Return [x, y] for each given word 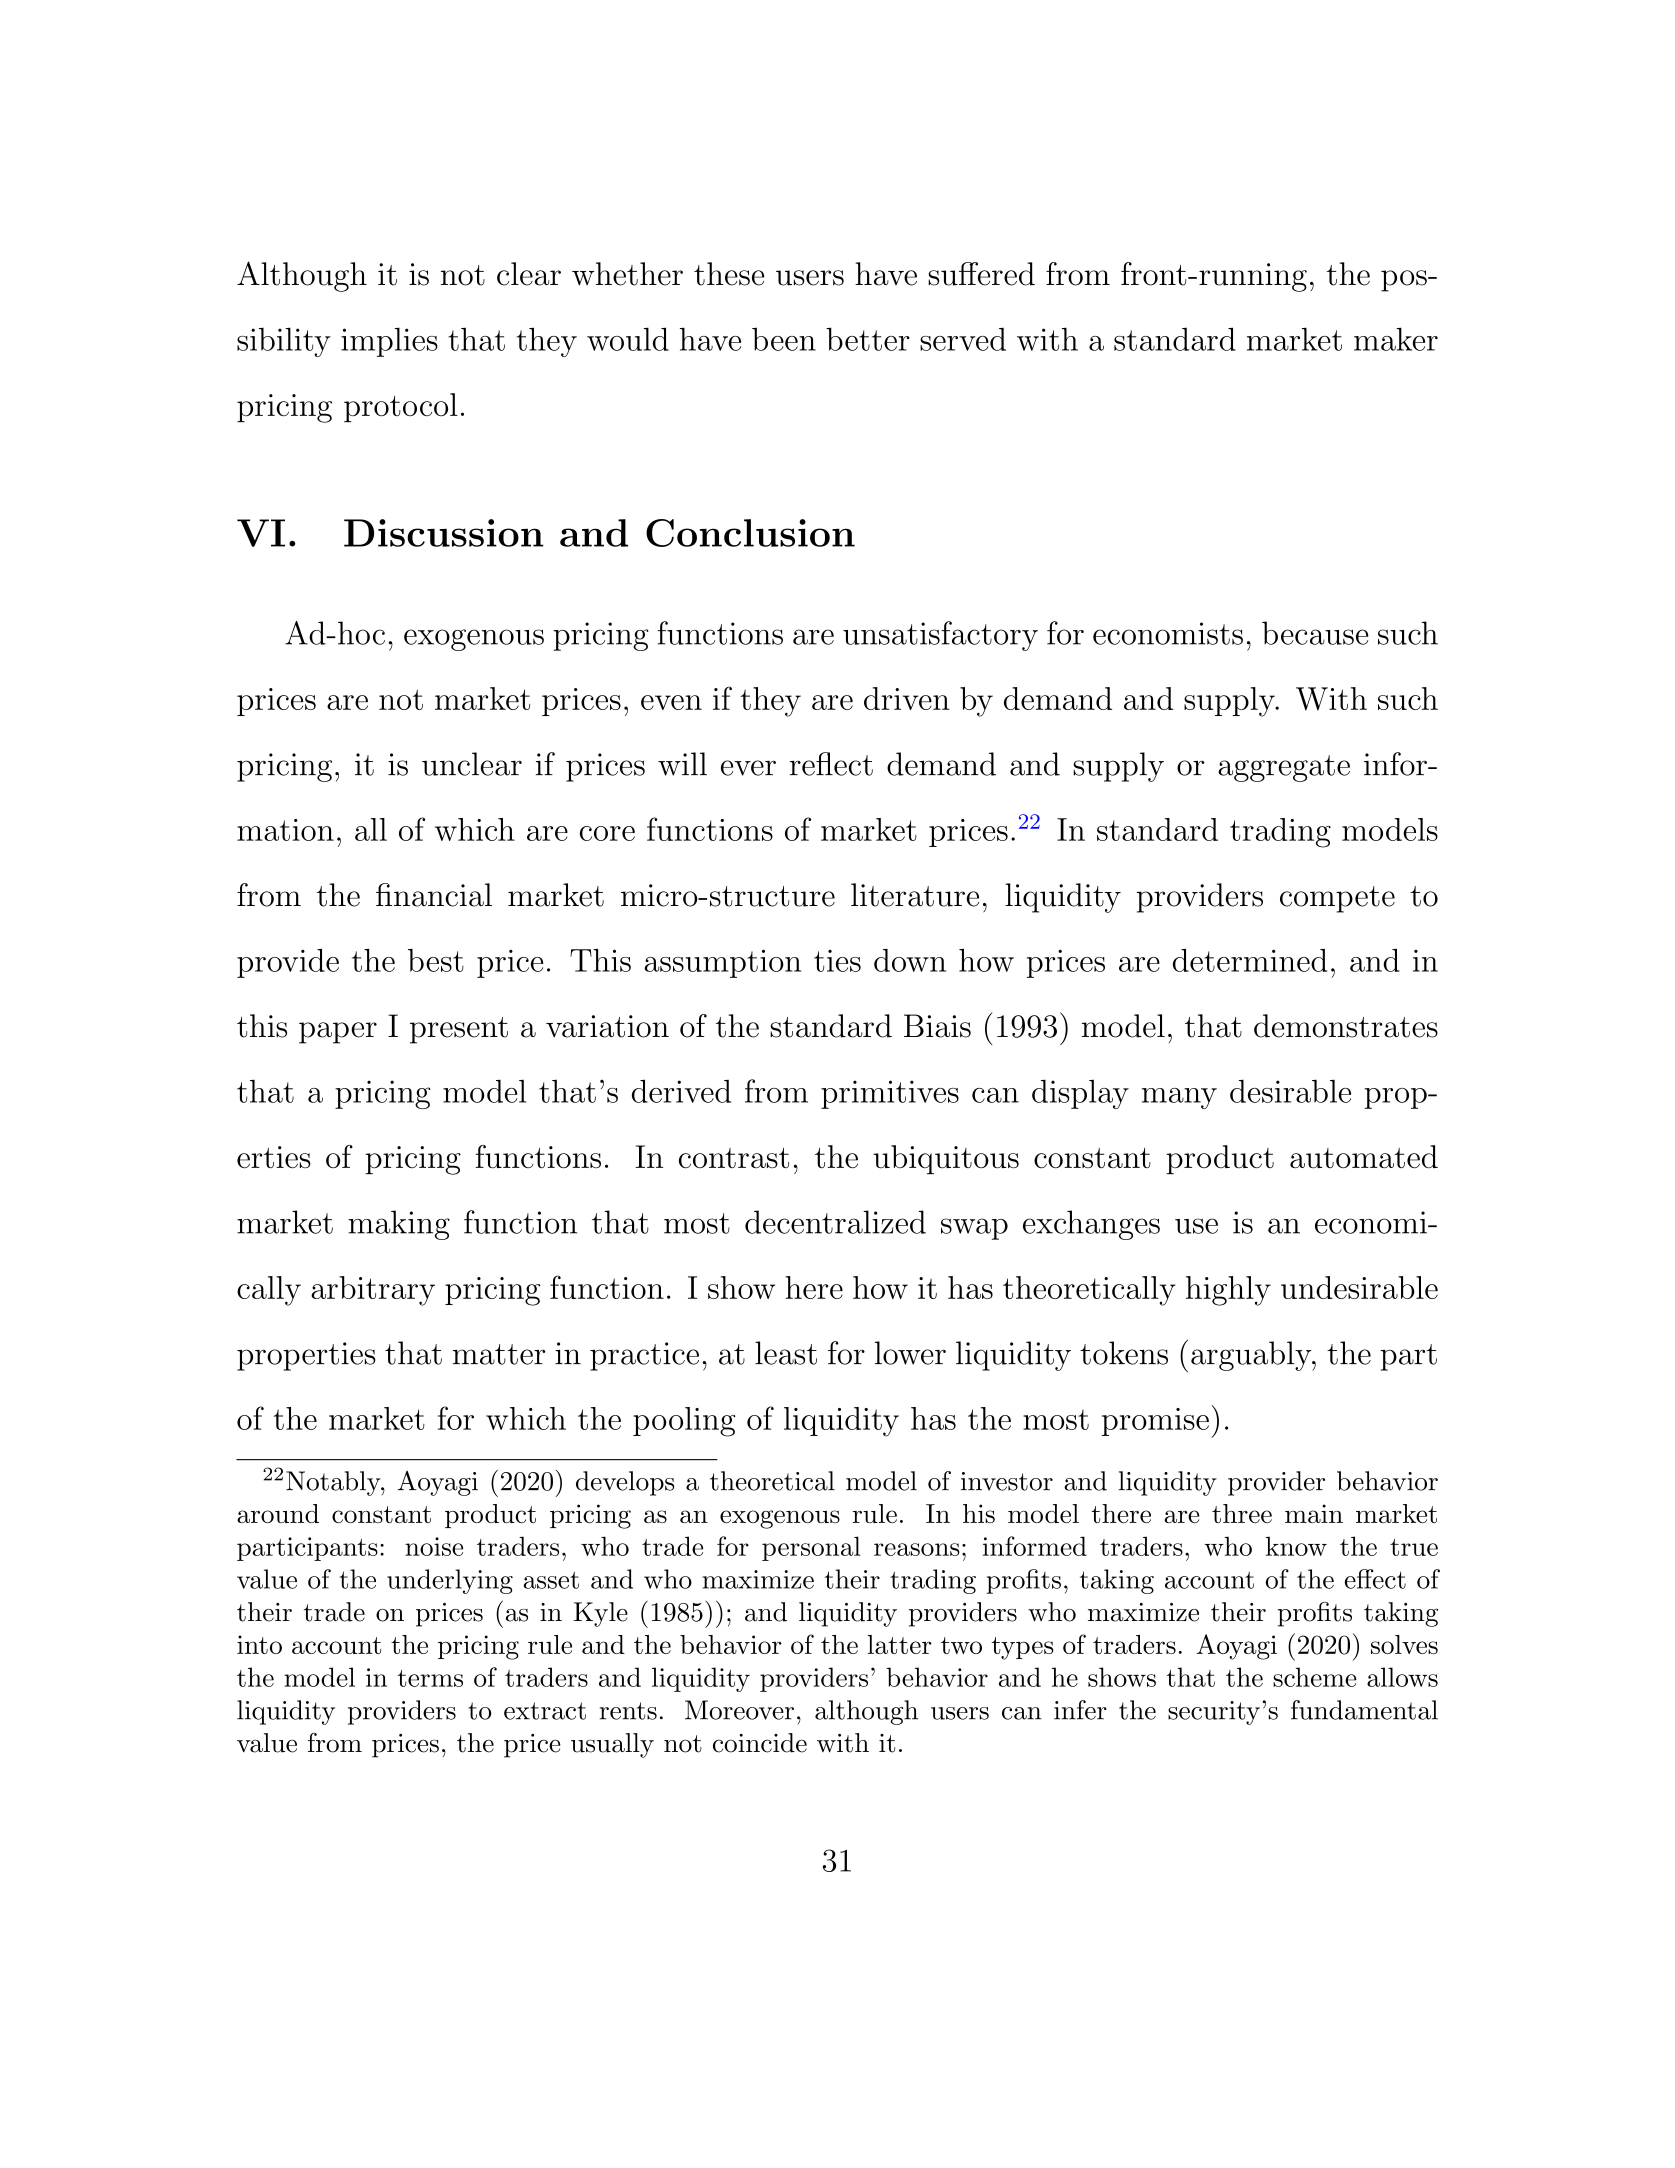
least [786, 1353]
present [459, 1030]
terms [430, 1678]
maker [1396, 339]
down [910, 960]
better [868, 339]
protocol [401, 407]
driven [907, 698]
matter [499, 1354]
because [1315, 633]
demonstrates [1346, 1026]
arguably [1252, 1356]
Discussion [443, 533]
